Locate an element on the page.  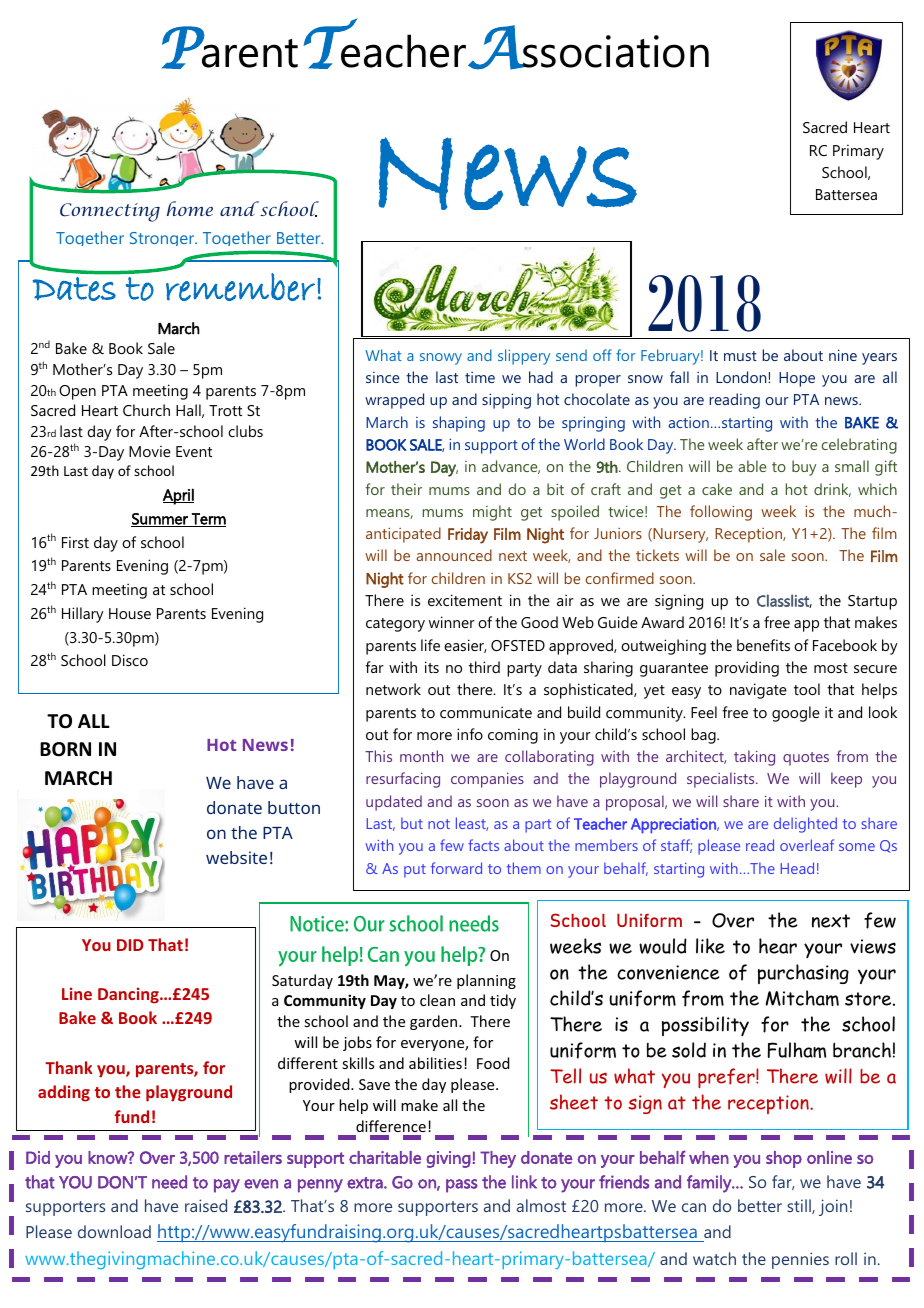
purchasing is located at coordinates (803, 974).
